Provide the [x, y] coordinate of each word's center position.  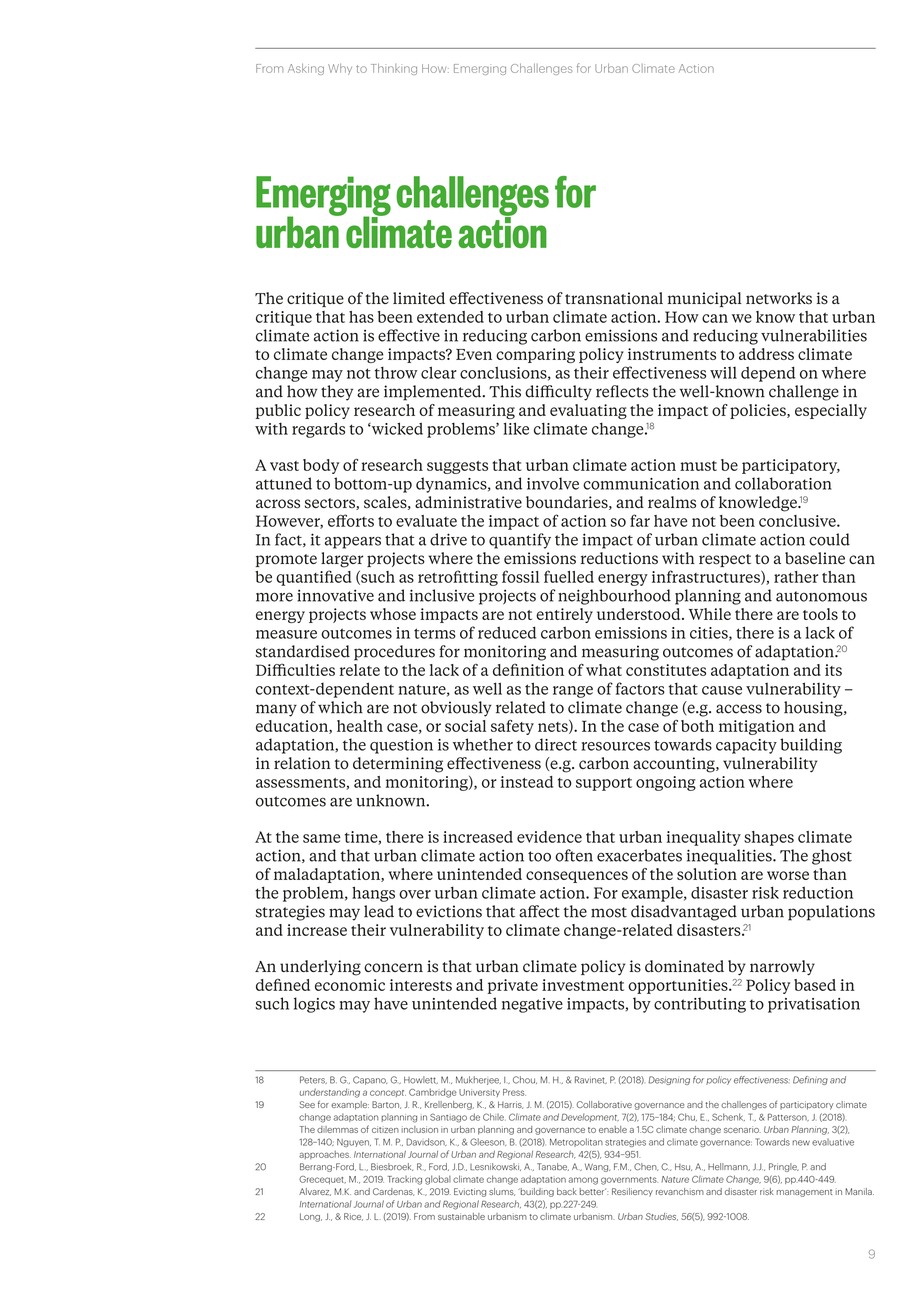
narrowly [782, 968]
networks [779, 298]
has [361, 317]
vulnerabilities [814, 335]
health [360, 726]
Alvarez [315, 1192]
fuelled [569, 576]
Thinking [394, 69]
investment [583, 985]
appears [353, 543]
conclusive [798, 521]
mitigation [757, 727]
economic [350, 985]
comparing [535, 355]
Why [340, 69]
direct [556, 744]
